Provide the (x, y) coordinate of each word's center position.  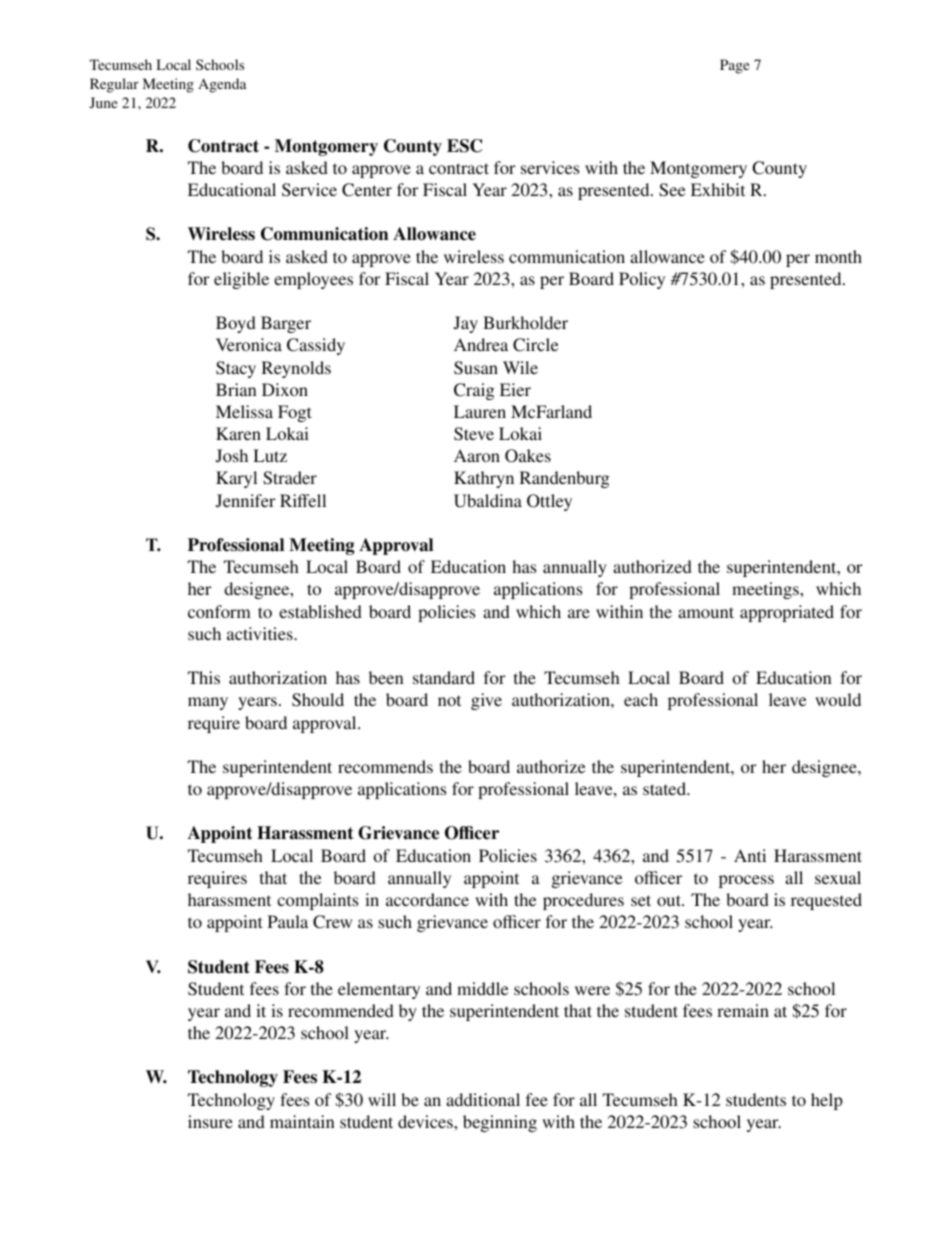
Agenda (222, 85)
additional (483, 1099)
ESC (464, 146)
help (827, 1101)
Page (734, 66)
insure (210, 1121)
